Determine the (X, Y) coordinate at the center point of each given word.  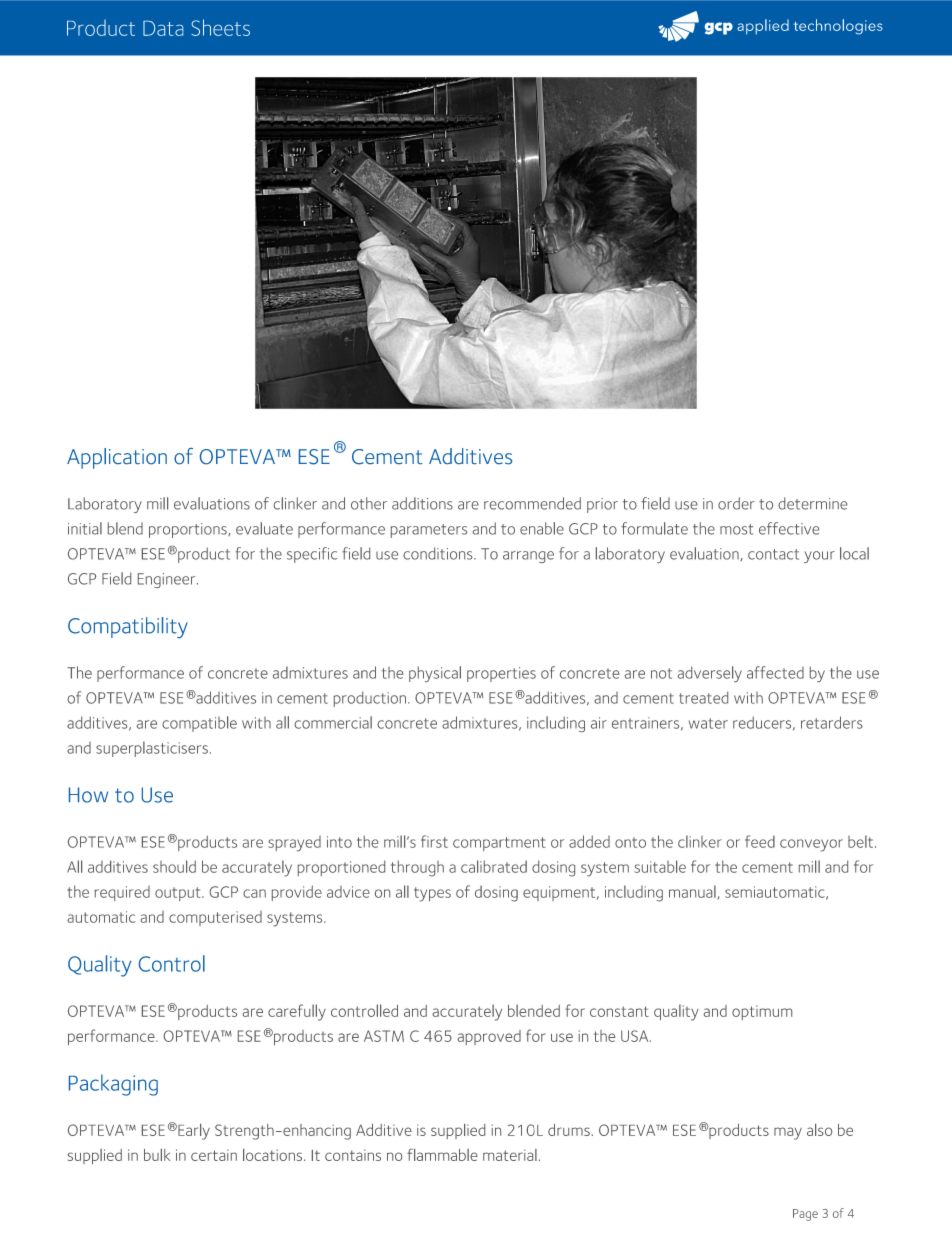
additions (422, 503)
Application (117, 458)
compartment (499, 844)
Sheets (220, 27)
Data (163, 28)
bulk (157, 1155)
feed (760, 841)
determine (812, 503)
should (174, 866)
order (736, 503)
